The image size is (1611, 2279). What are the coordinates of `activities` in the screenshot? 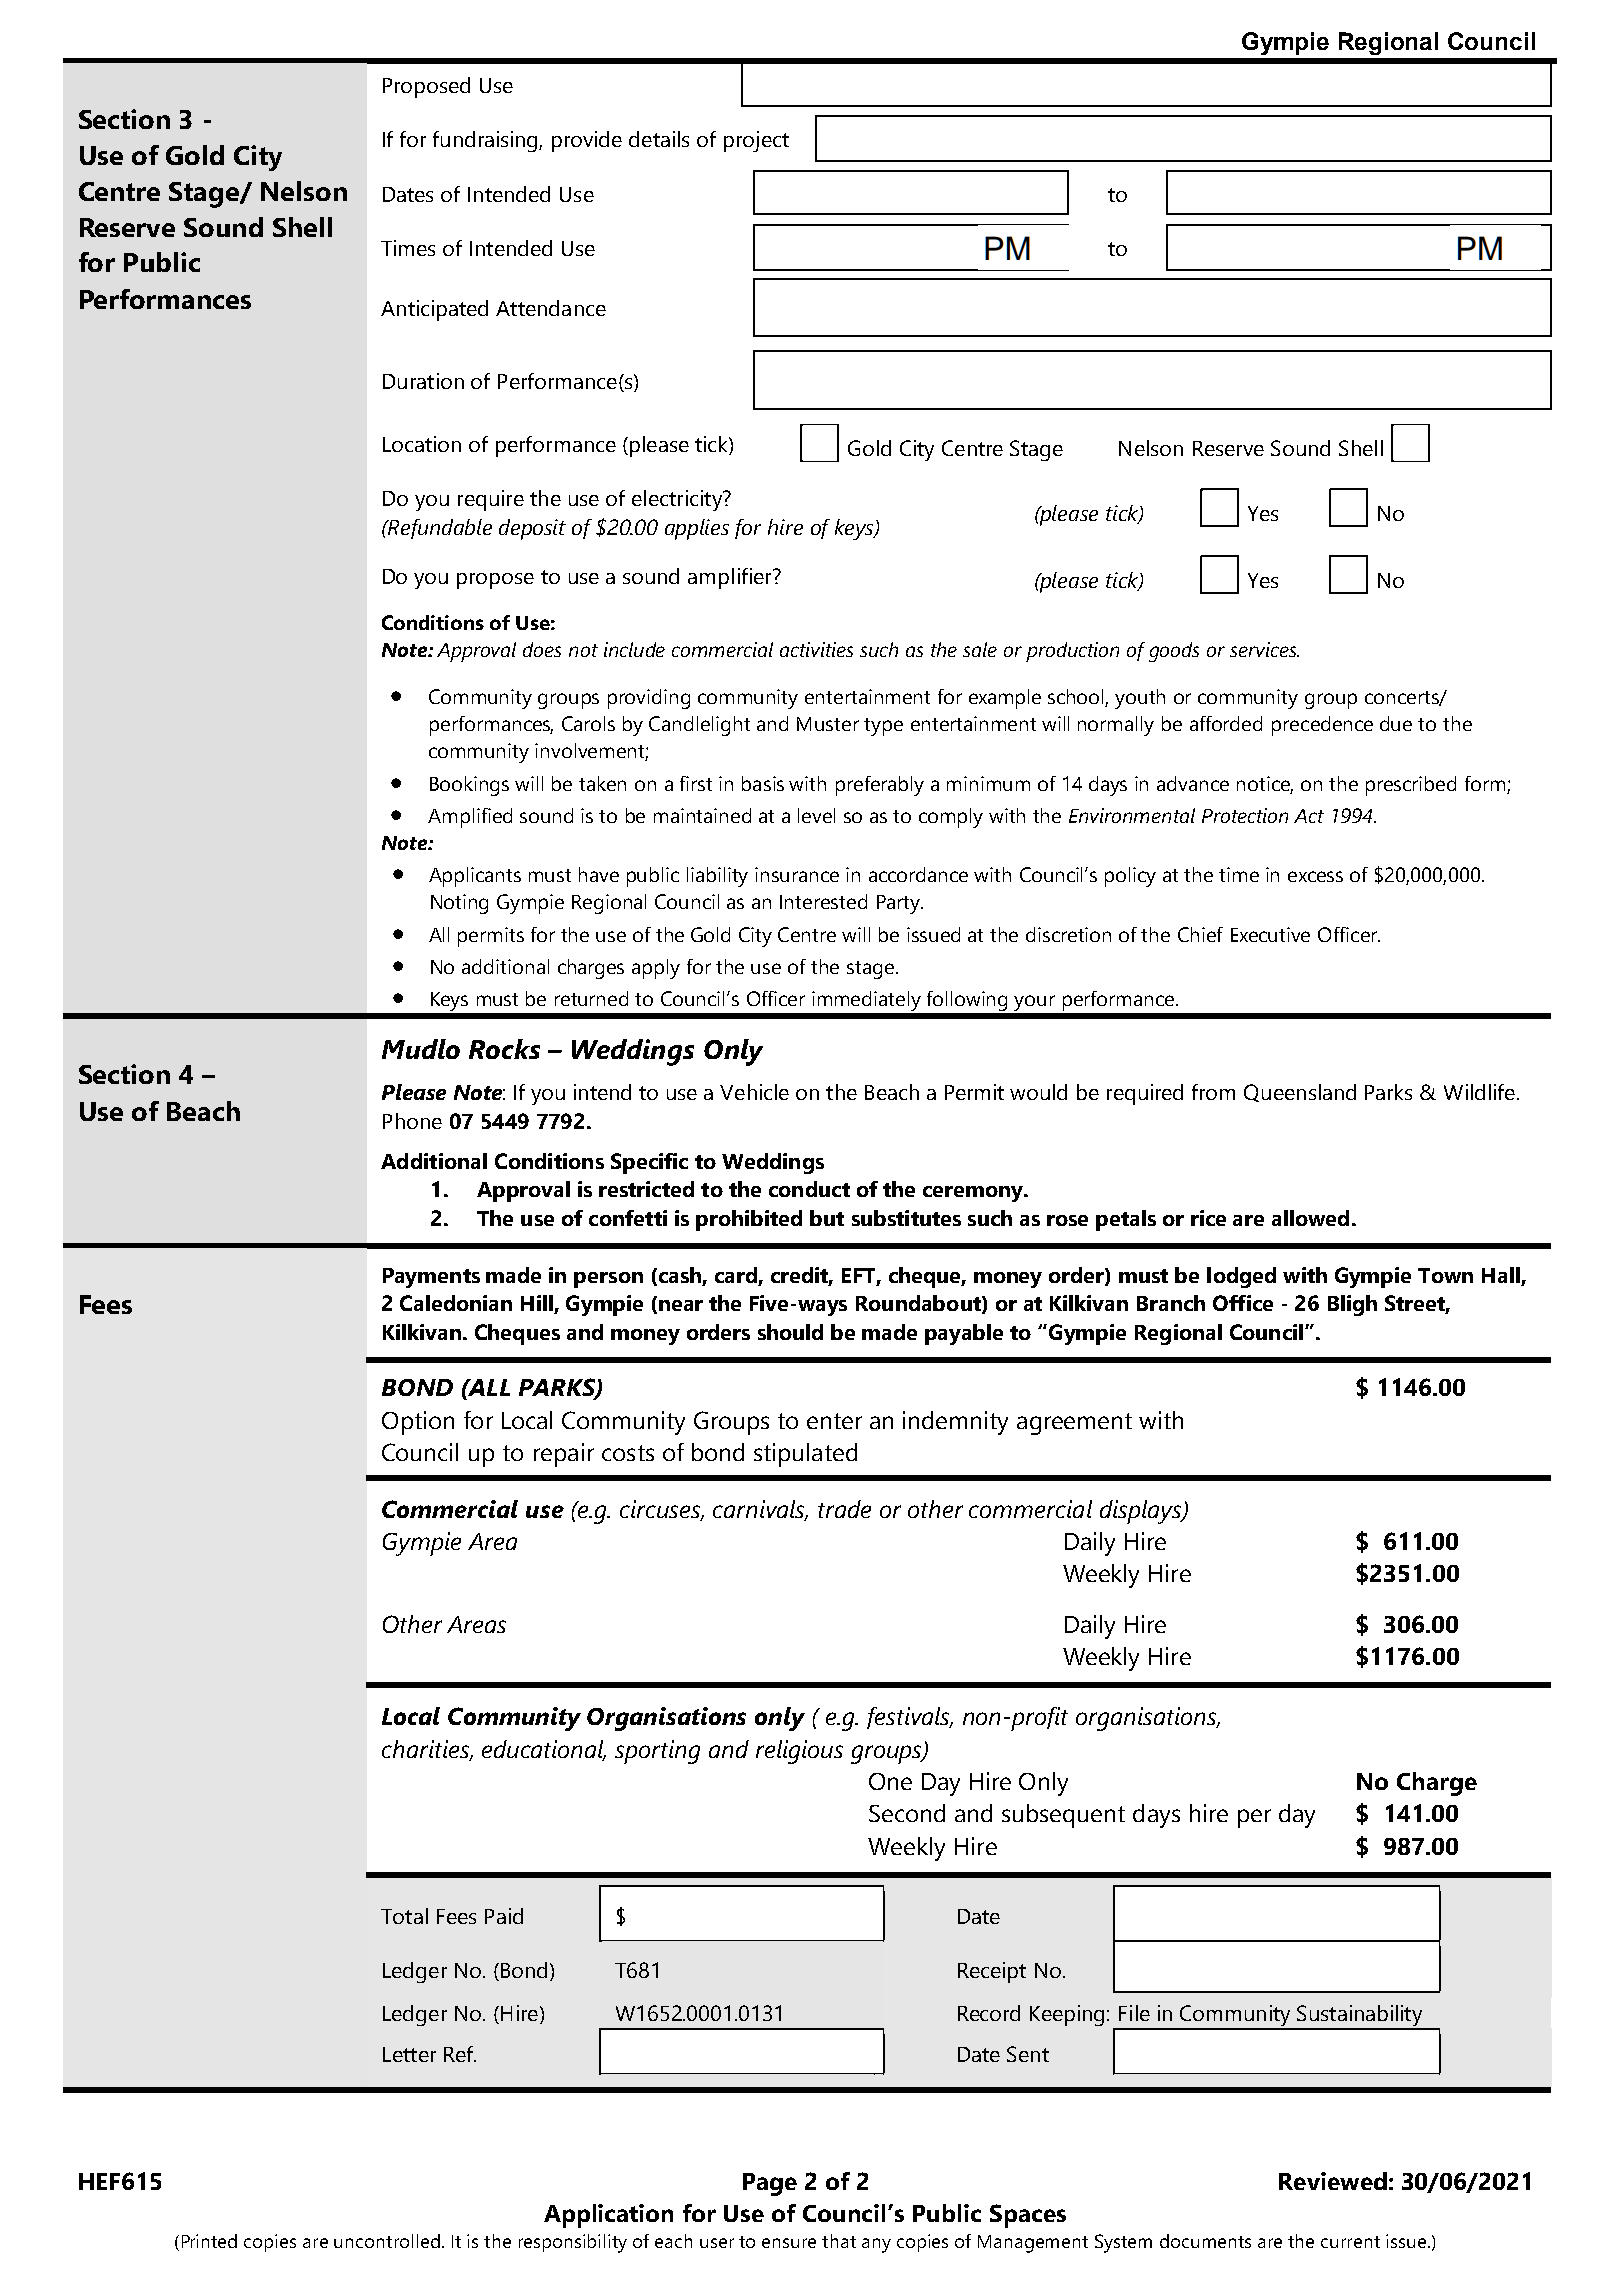 It's located at (816, 649).
